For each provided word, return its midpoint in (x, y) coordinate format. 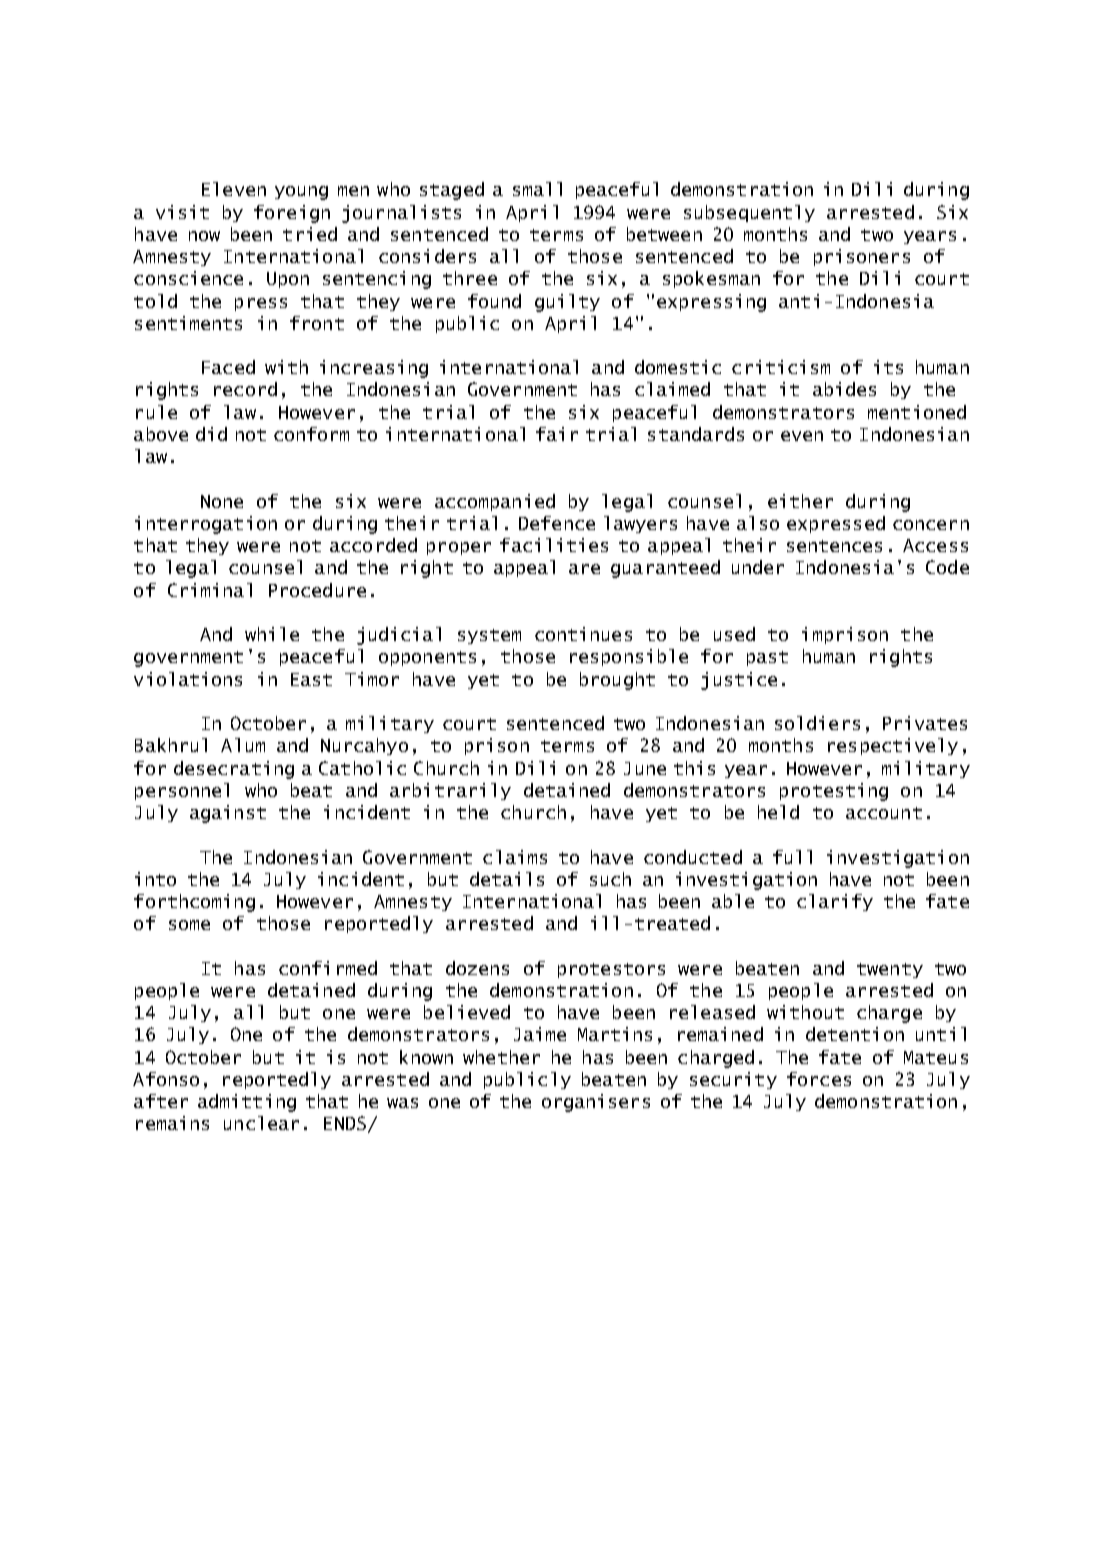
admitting (247, 1103)
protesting (834, 792)
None (222, 501)
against (228, 814)
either (800, 501)
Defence (557, 523)
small (537, 189)
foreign (292, 214)
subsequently (749, 213)
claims (515, 857)
